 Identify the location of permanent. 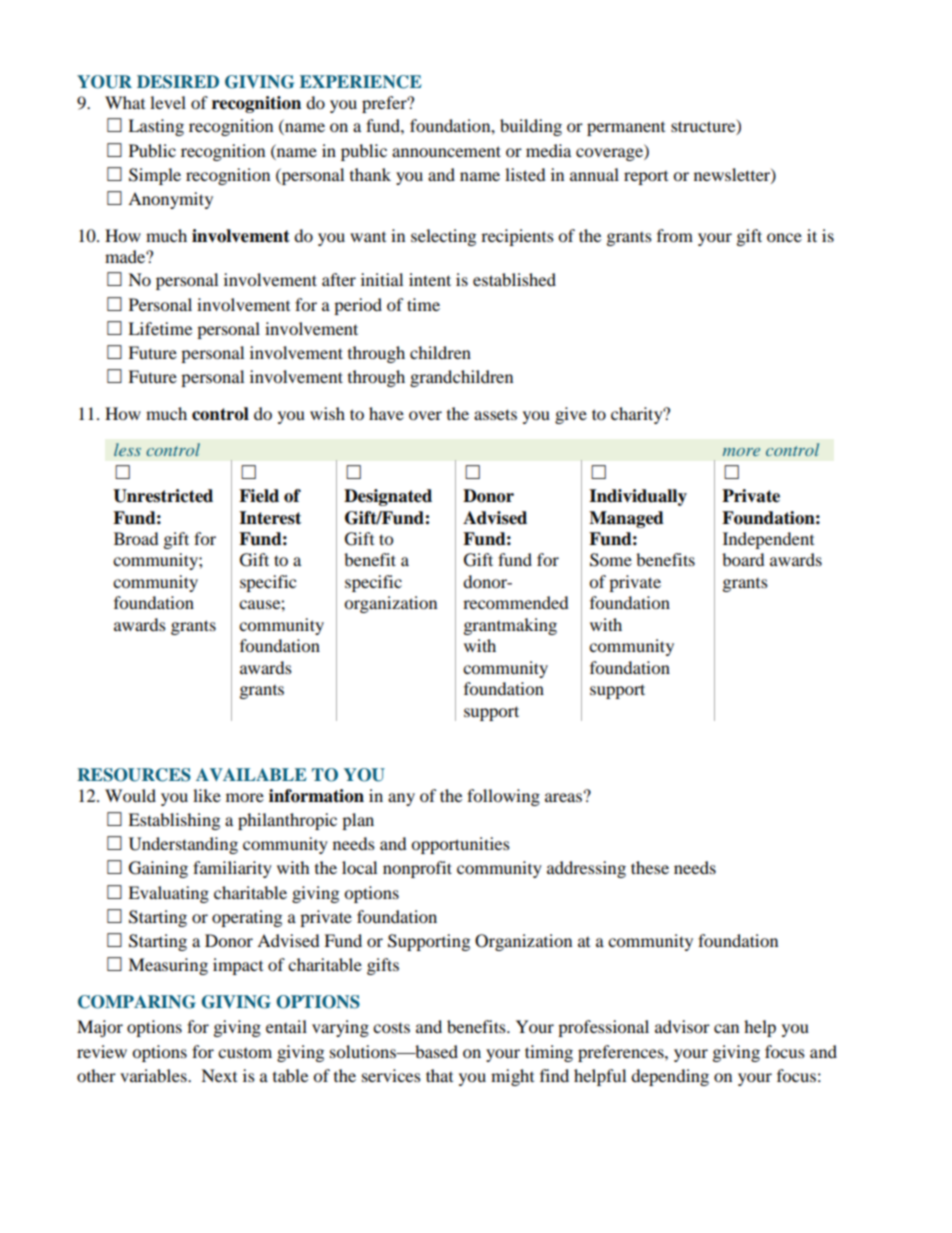
(626, 129).
